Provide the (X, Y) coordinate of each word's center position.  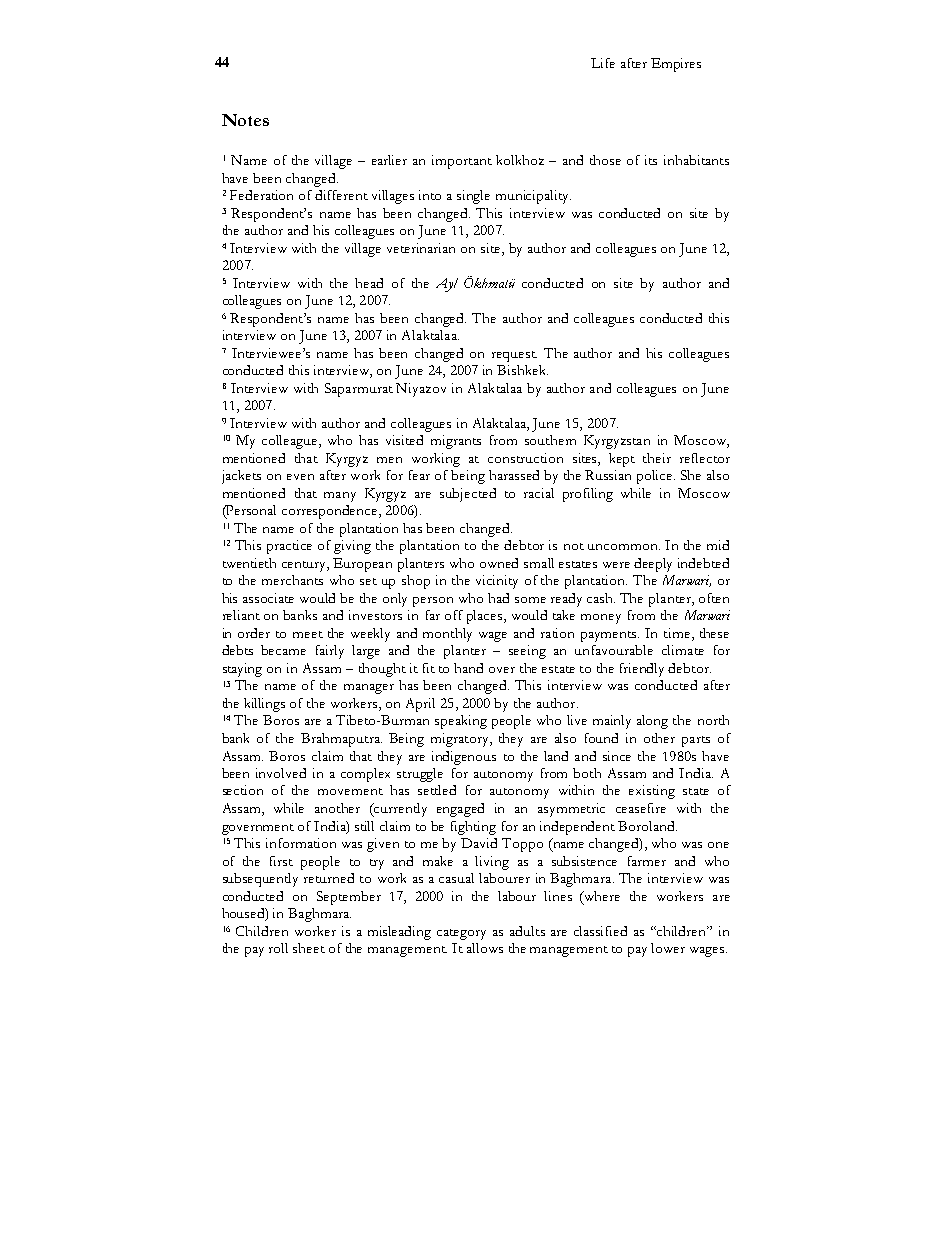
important (462, 162)
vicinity (497, 582)
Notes (245, 120)
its (651, 160)
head (369, 283)
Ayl (447, 285)
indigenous (464, 758)
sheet (309, 948)
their (657, 458)
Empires (676, 65)
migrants (456, 442)
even (300, 477)
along (652, 722)
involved (281, 773)
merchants (292, 580)
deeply (653, 565)
